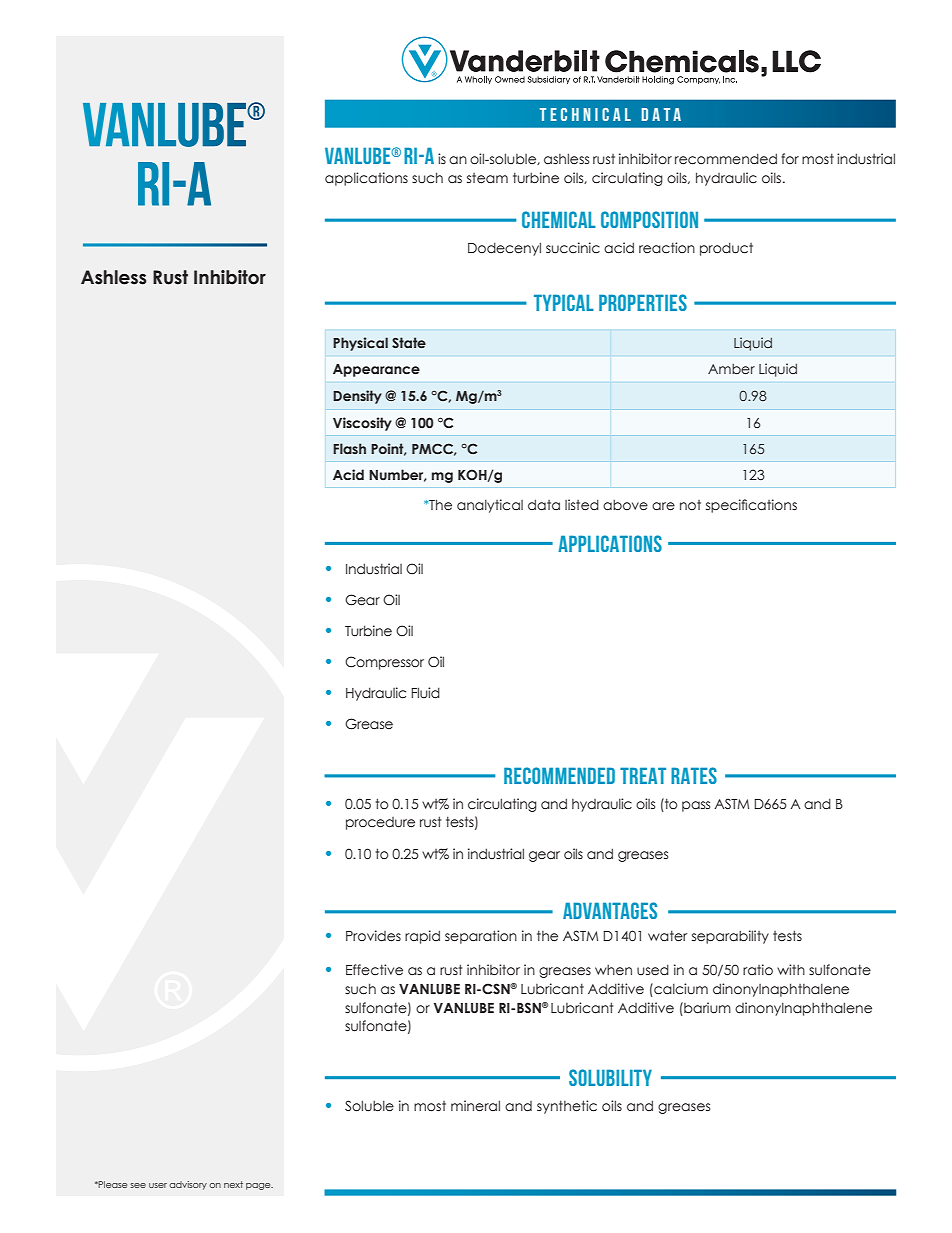 This screenshot has height=1233, width=952. Describe the element at coordinates (731, 368) in the screenshot. I see `Amber` at that location.
